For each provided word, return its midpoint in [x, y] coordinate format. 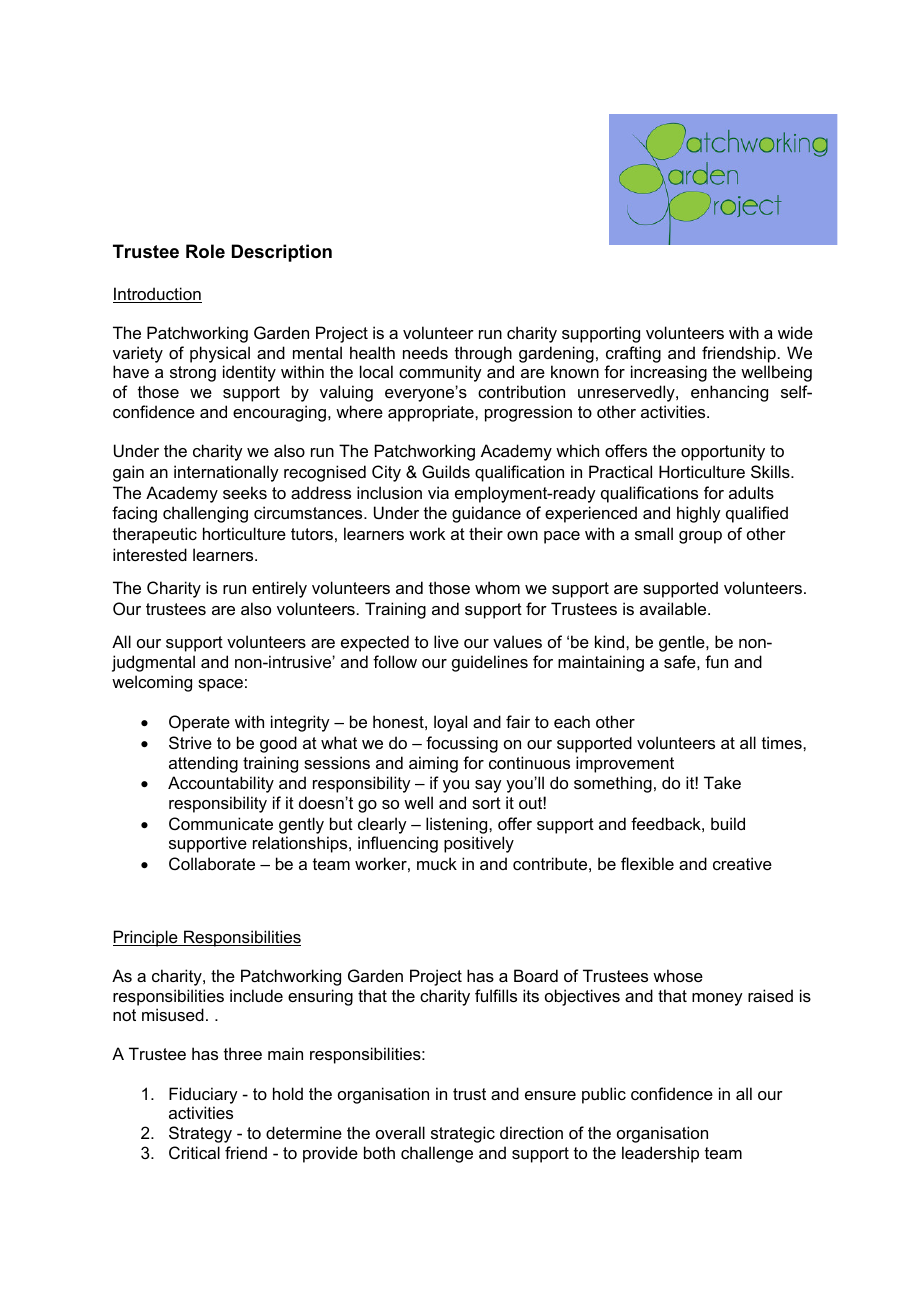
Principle [146, 938]
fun [716, 661]
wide [795, 332]
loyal [450, 723]
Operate [199, 723]
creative [742, 863]
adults [751, 492]
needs [425, 352]
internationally [226, 473]
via [438, 492]
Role [205, 251]
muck [437, 863]
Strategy [200, 1134]
